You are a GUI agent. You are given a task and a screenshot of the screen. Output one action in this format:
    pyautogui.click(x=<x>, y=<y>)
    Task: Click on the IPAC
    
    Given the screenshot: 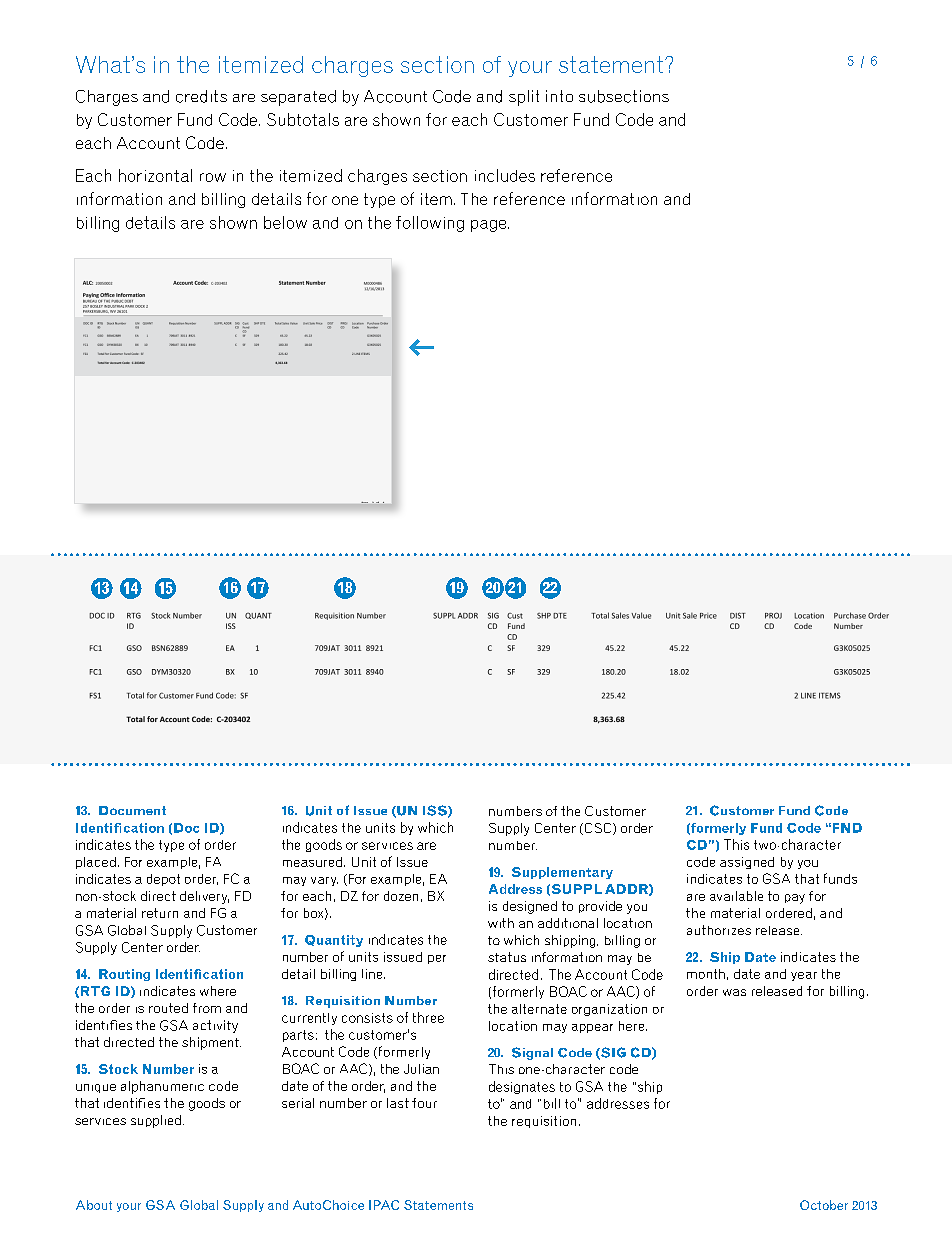 What is the action you would take?
    pyautogui.click(x=384, y=1205)
